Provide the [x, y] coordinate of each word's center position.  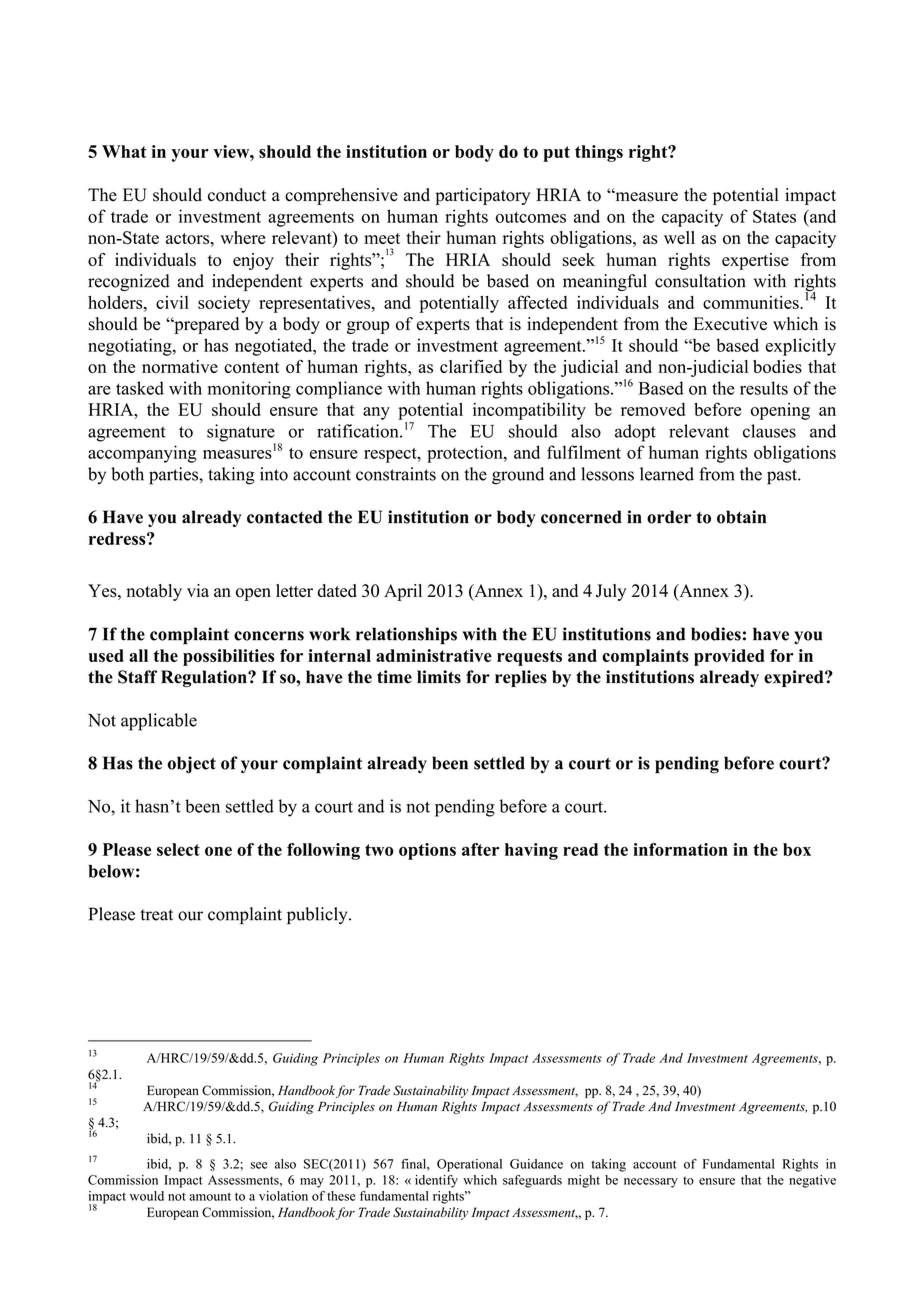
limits [439, 677]
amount [210, 1196]
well [679, 237]
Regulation [205, 678]
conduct [237, 195]
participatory [482, 196]
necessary [651, 1183]
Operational [469, 1165]
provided [729, 657]
